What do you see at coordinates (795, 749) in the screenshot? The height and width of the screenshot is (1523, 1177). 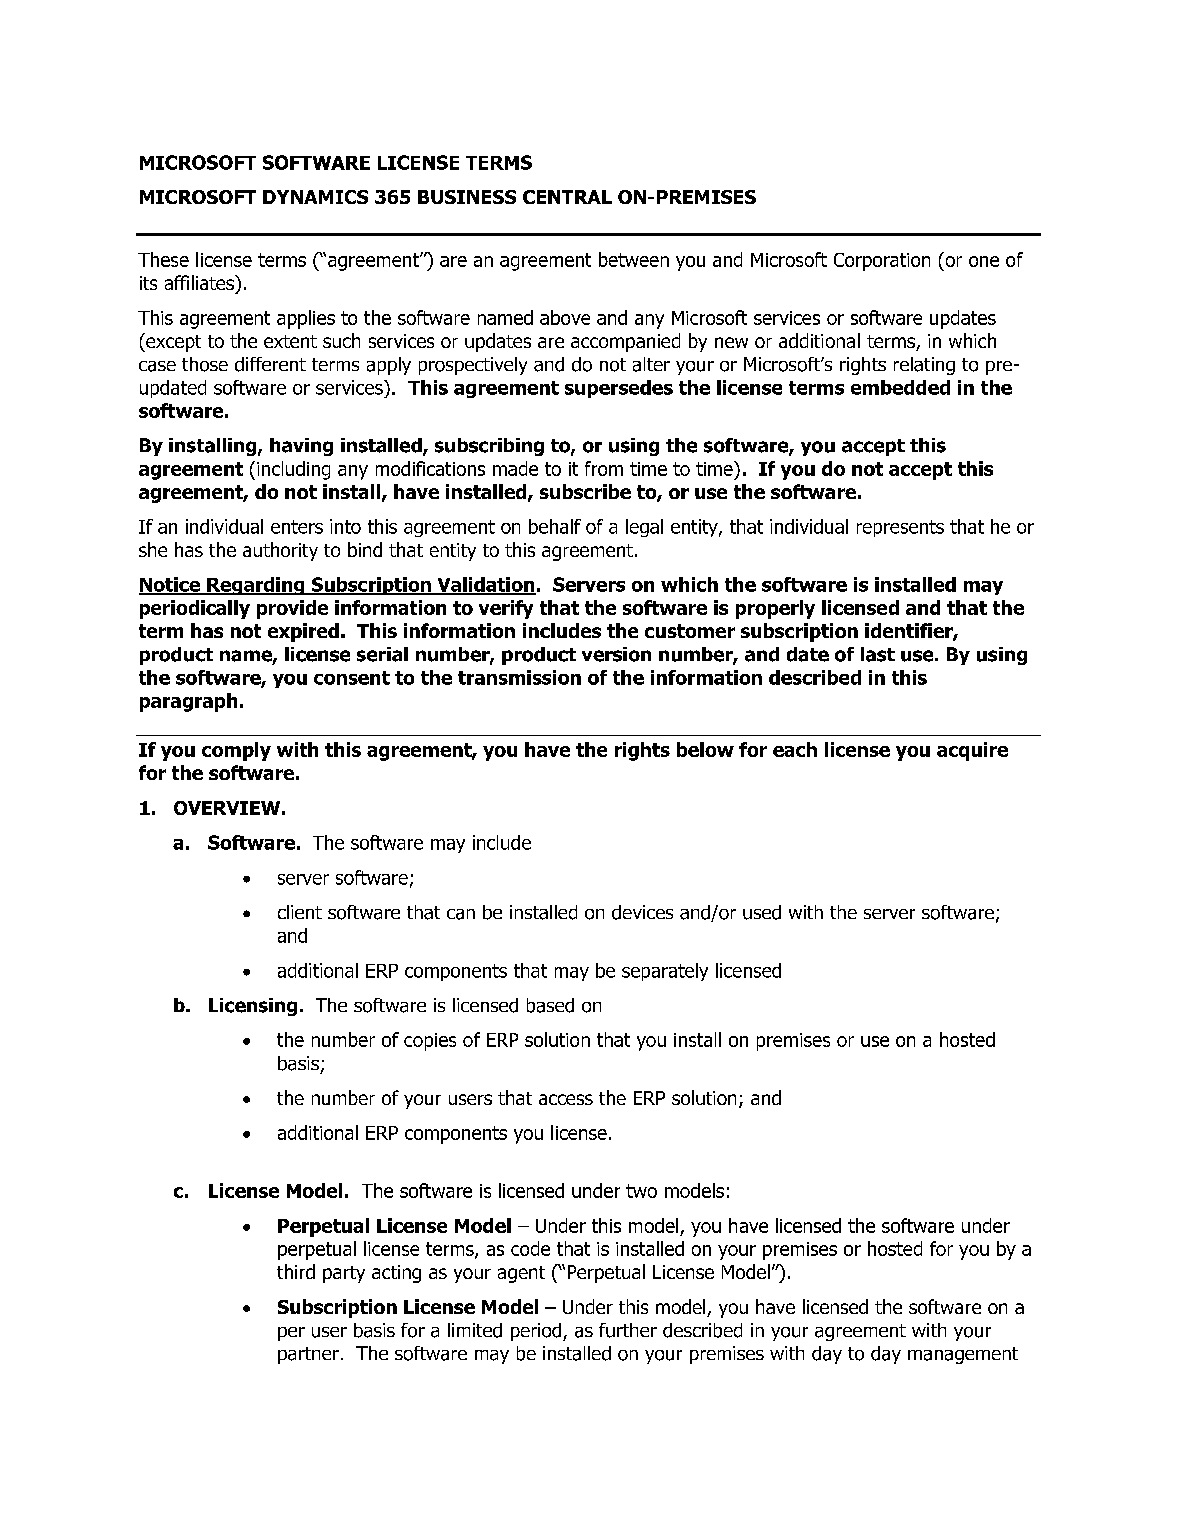 I see `each` at bounding box center [795, 749].
